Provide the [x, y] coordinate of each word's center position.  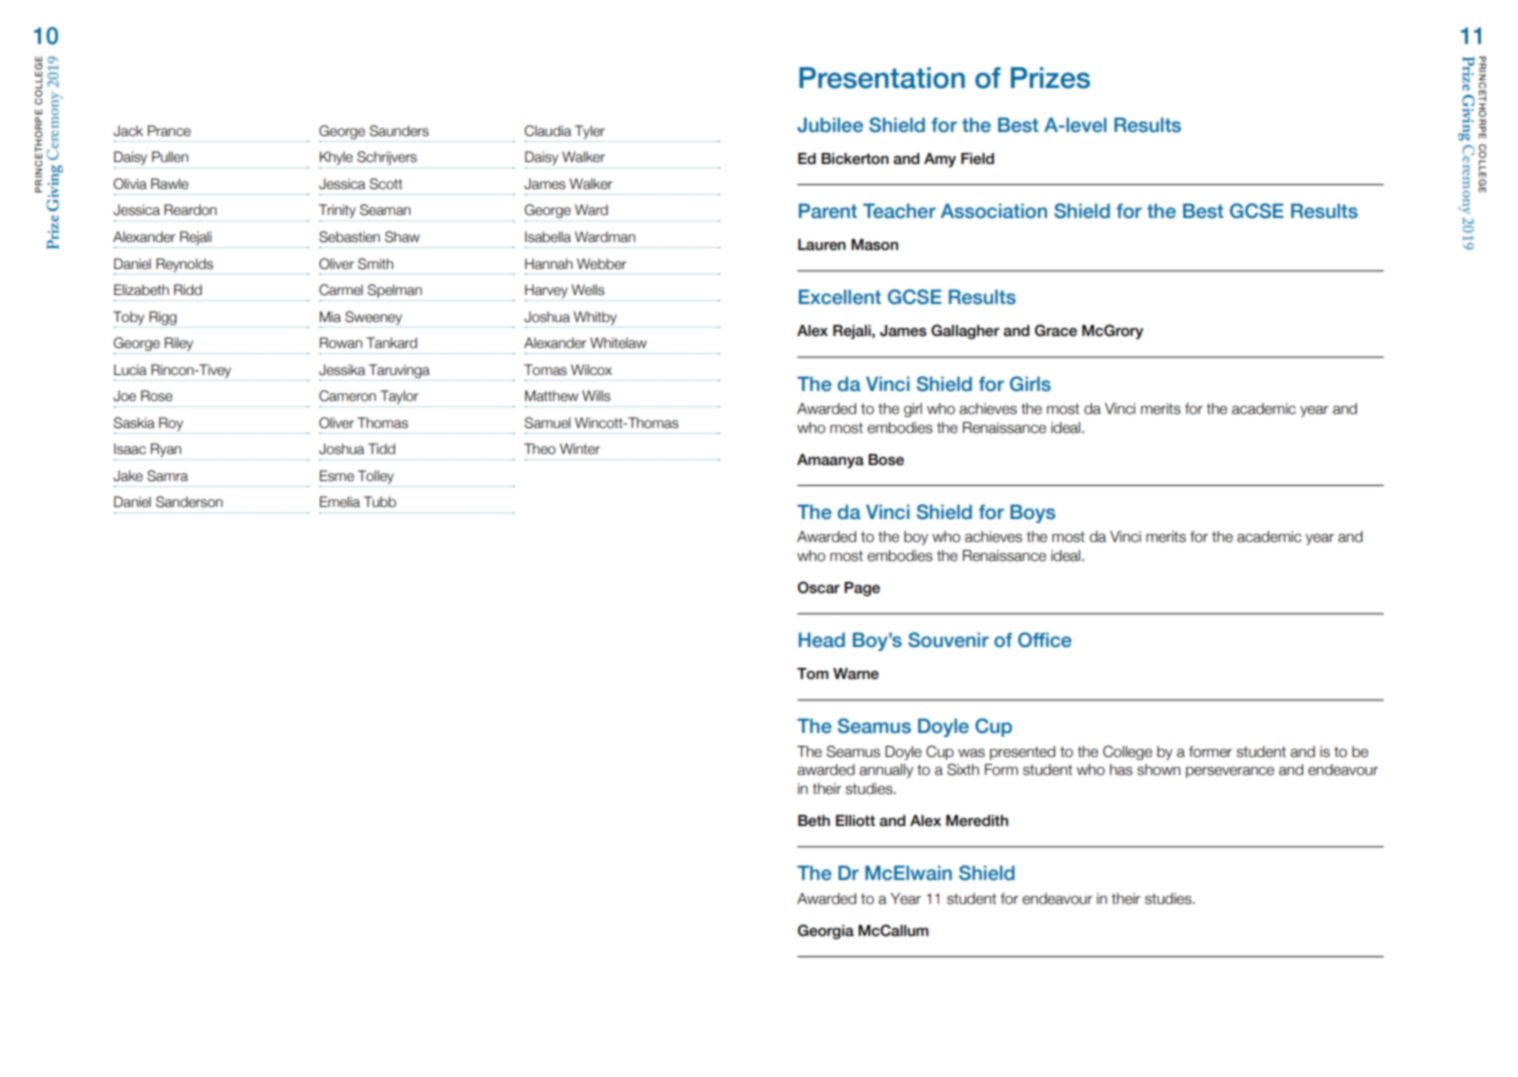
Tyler [590, 132]
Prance [169, 131]
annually [886, 771]
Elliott [855, 821]
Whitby [595, 318]
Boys [1032, 513]
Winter [580, 449]
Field [977, 159]
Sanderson [189, 502]
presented [1022, 753]
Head [822, 640]
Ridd [188, 290]
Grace [1056, 330]
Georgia [826, 931]
